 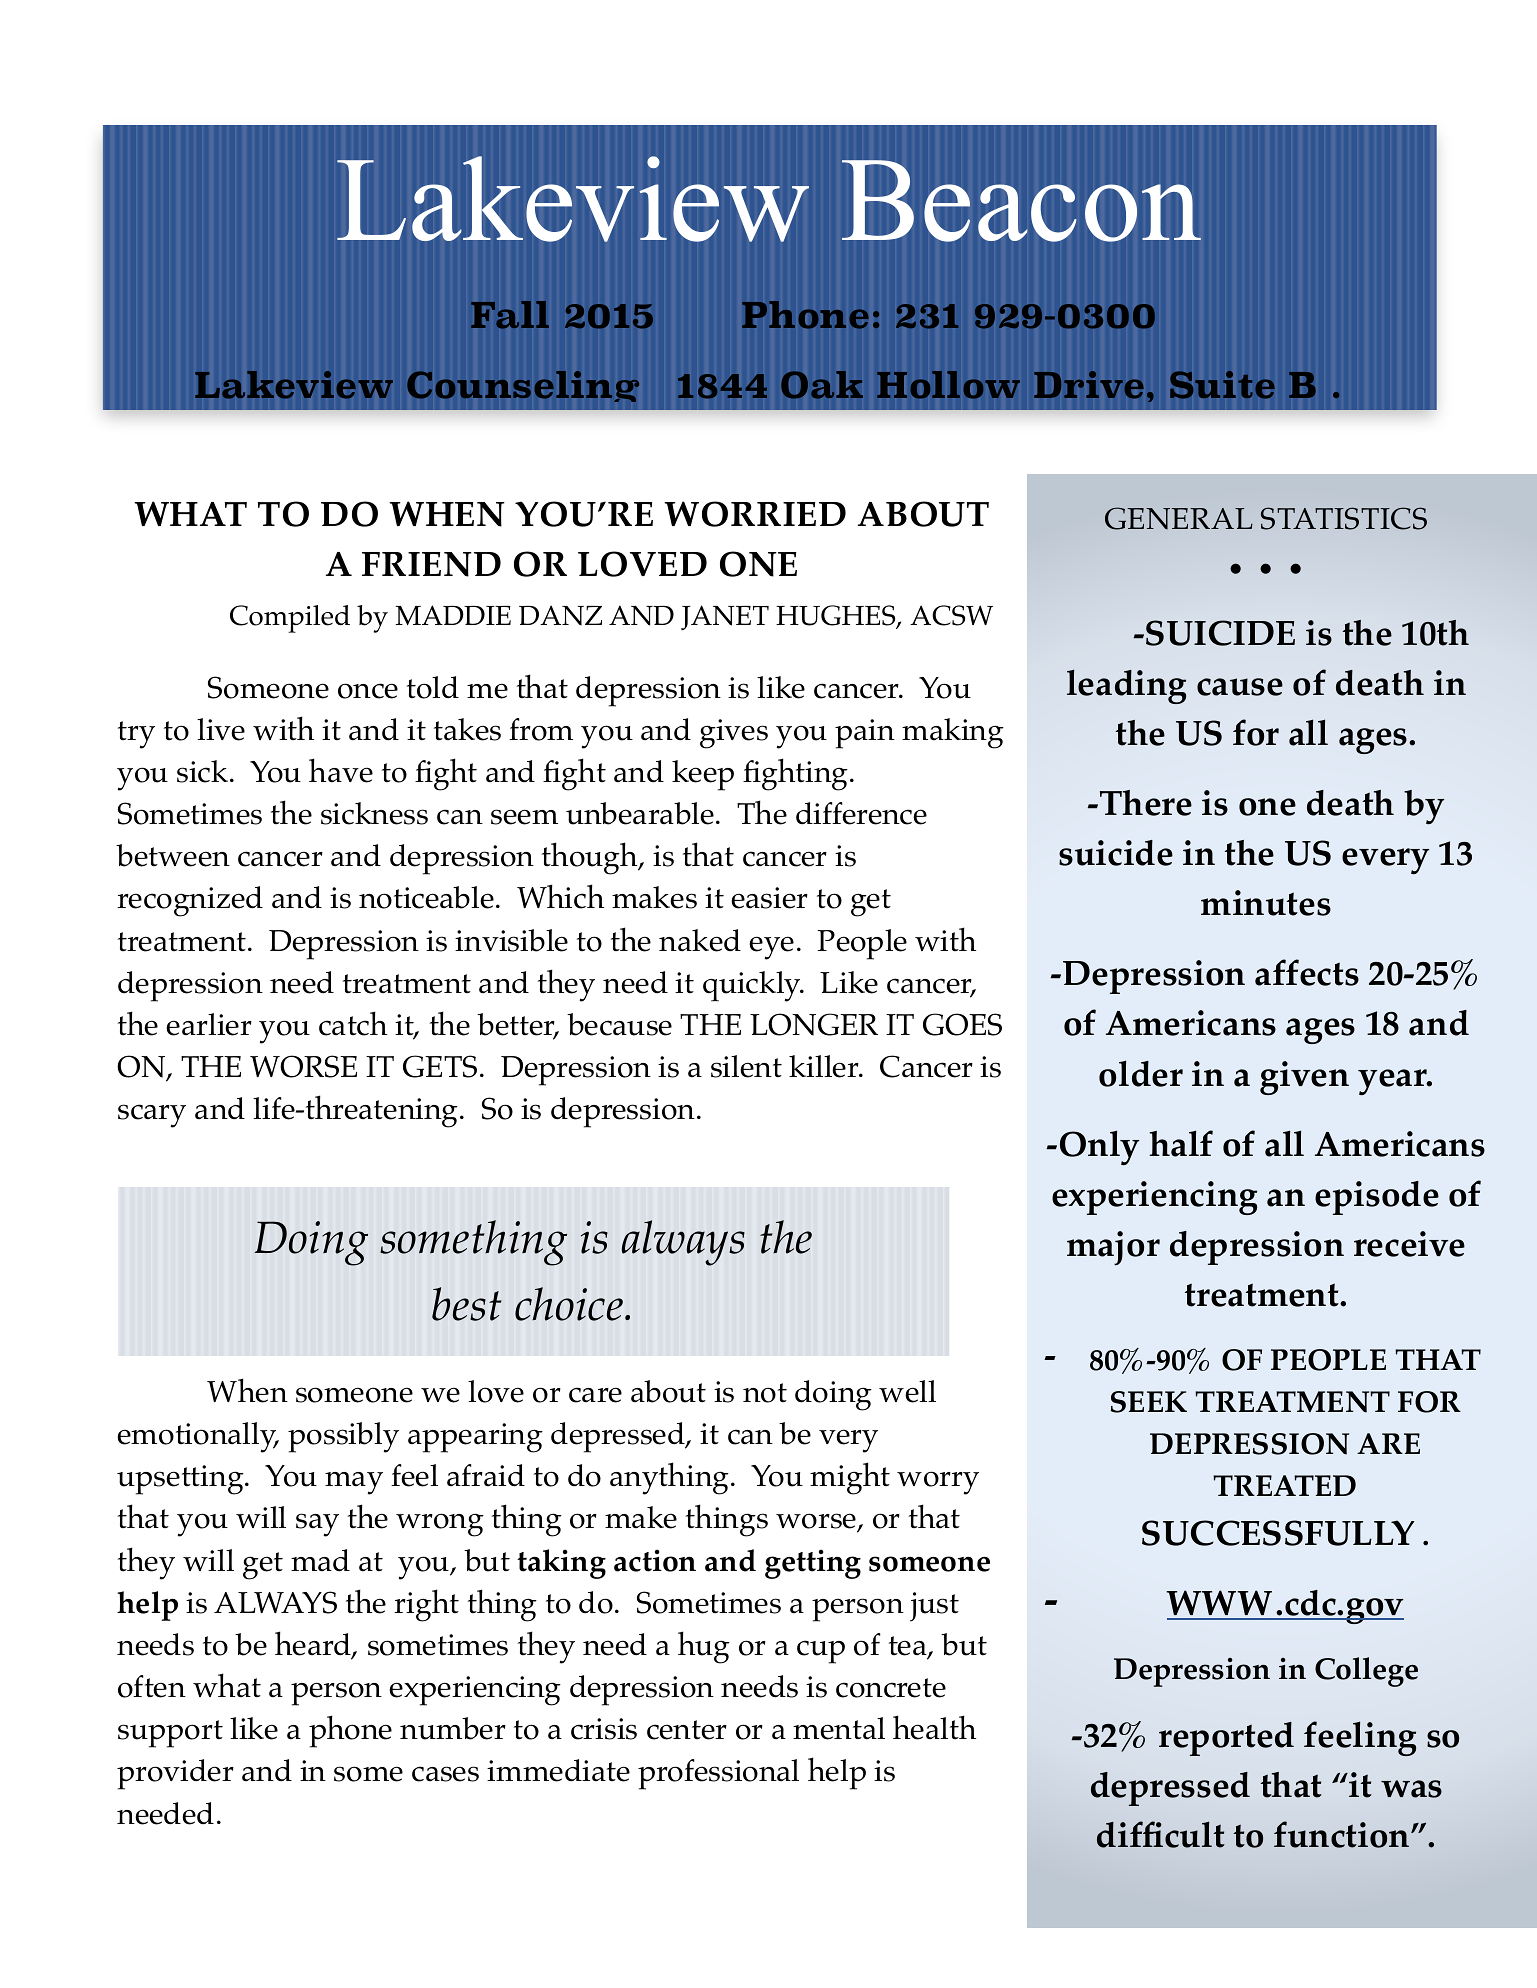 I want to click on Suite, so click(x=1222, y=385).
